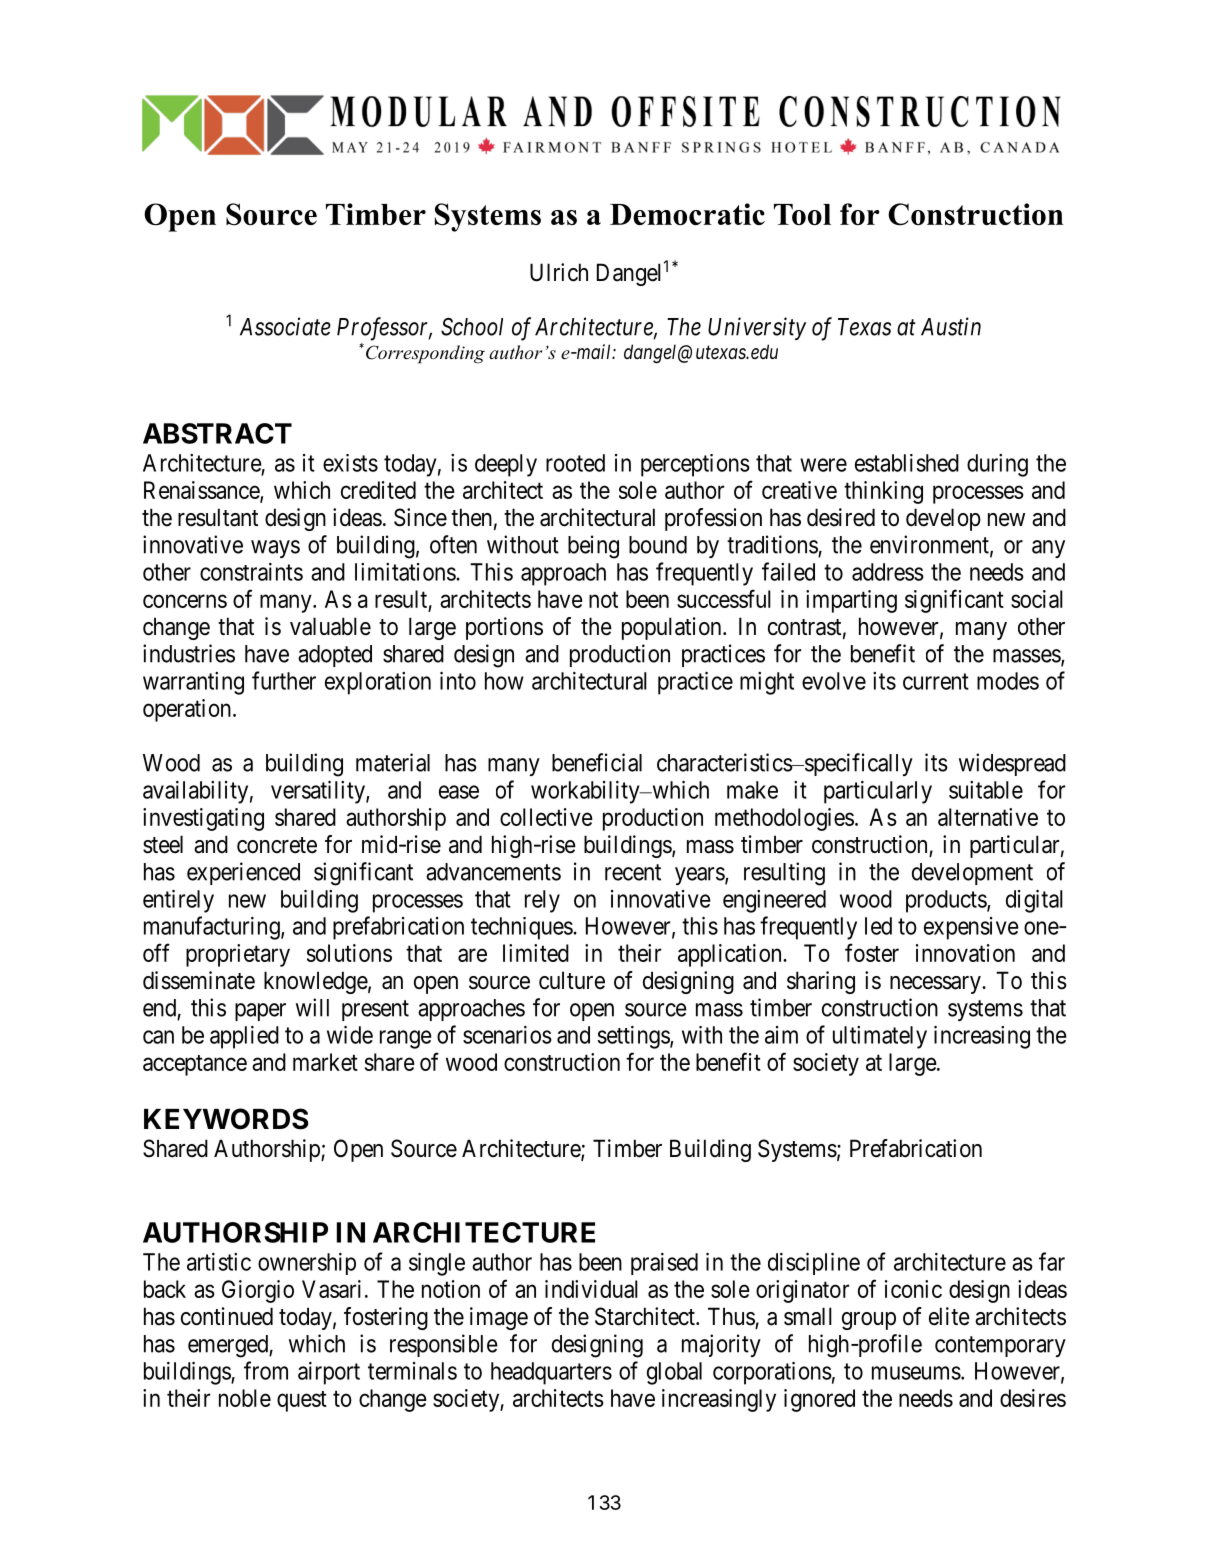 Image resolution: width=1208 pixels, height=1563 pixels. What do you see at coordinates (951, 326) in the screenshot?
I see `Austin` at bounding box center [951, 326].
